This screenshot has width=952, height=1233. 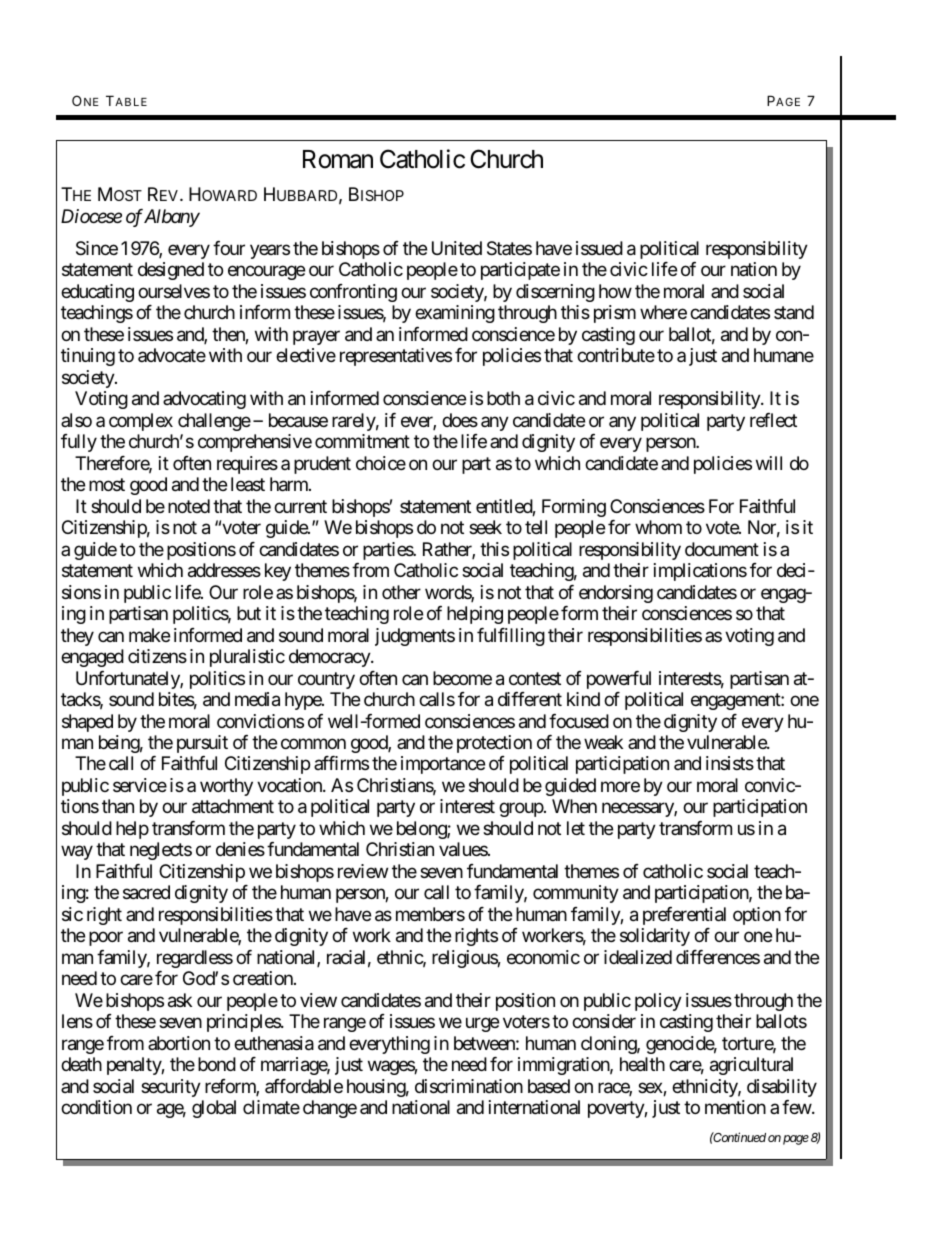 What do you see at coordinates (457, 248) in the screenshot?
I see `United` at bounding box center [457, 248].
